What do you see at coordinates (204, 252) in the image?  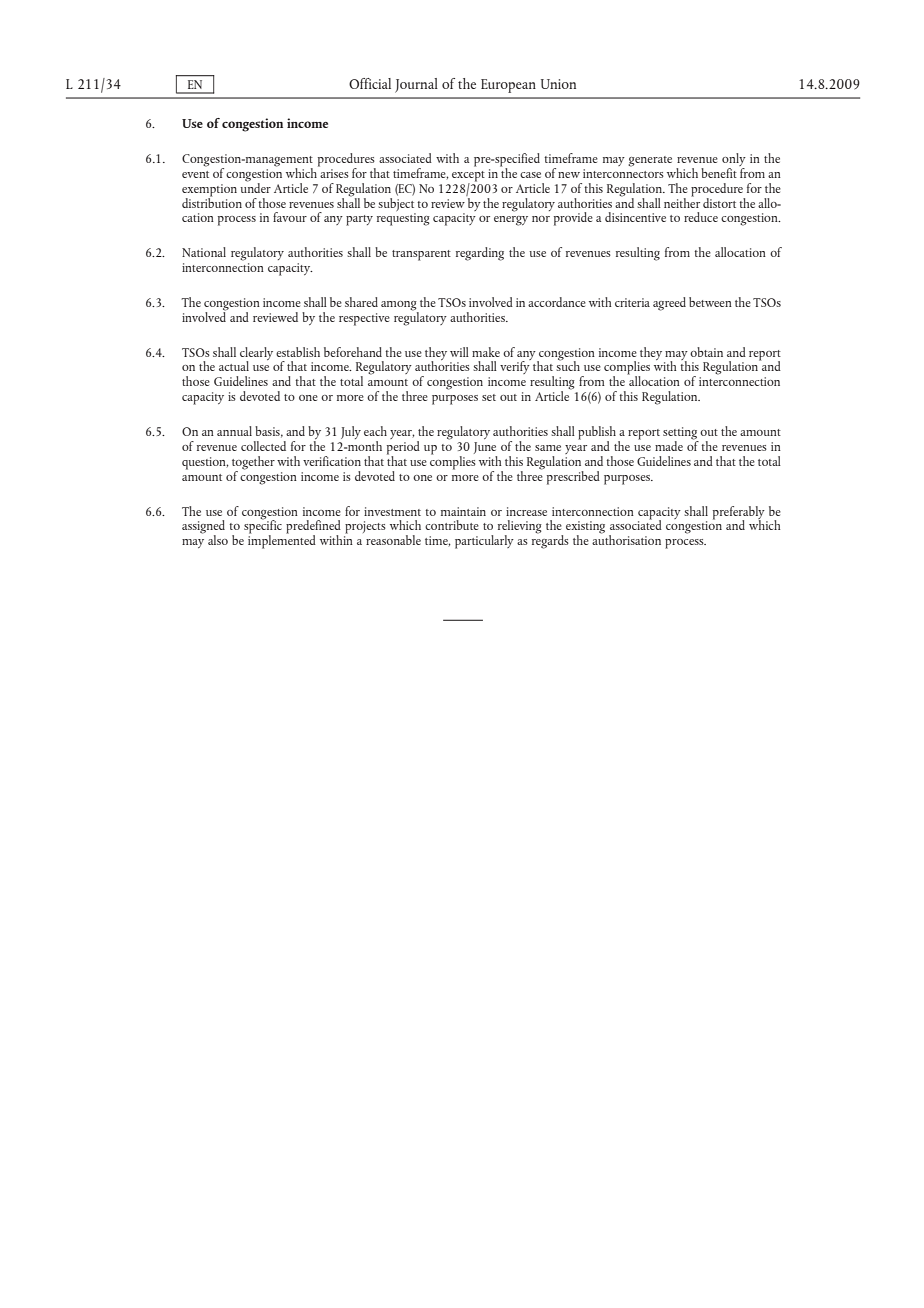 I see `National` at bounding box center [204, 252].
